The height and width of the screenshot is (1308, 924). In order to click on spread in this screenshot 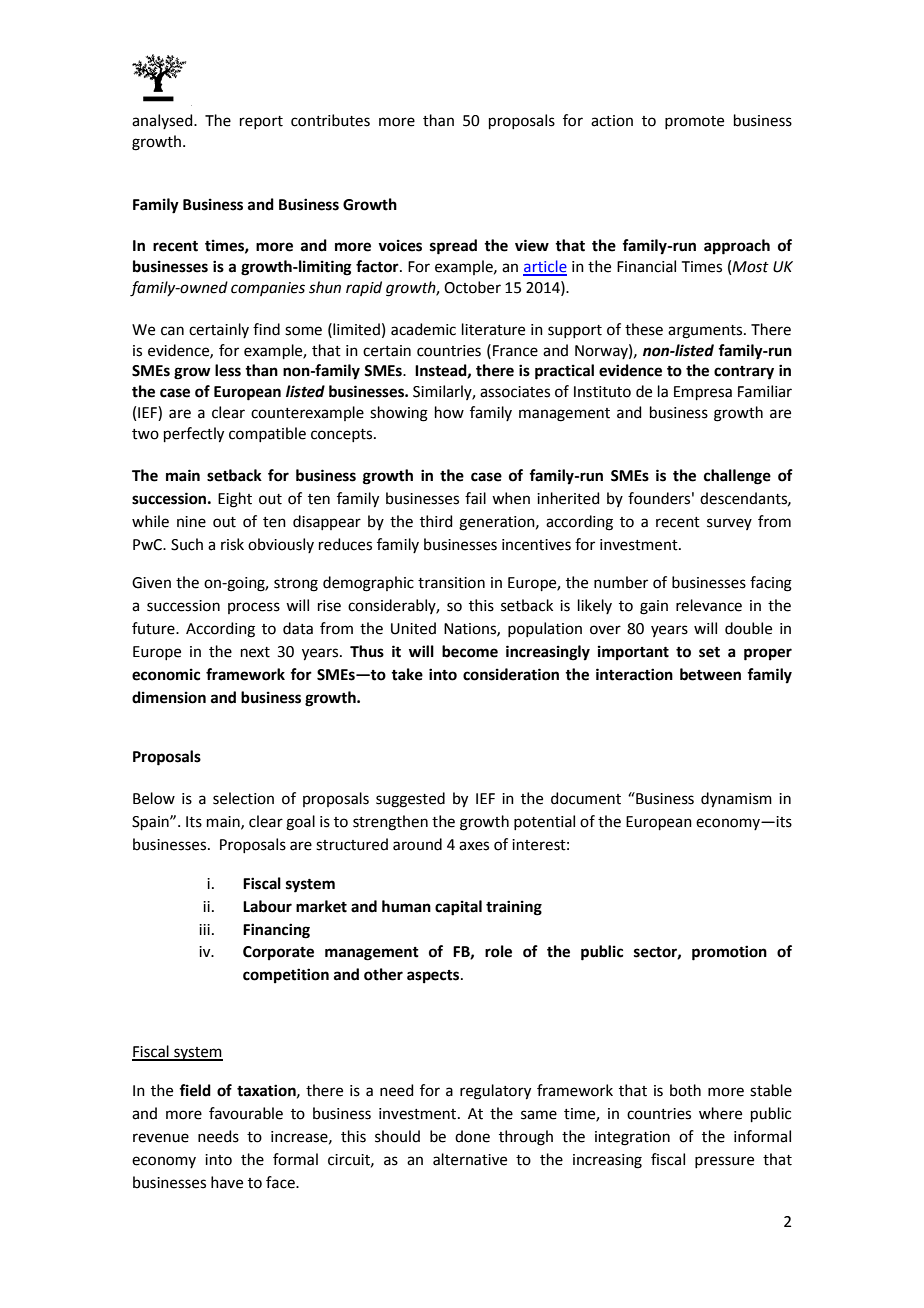, I will do `click(453, 247)`.
